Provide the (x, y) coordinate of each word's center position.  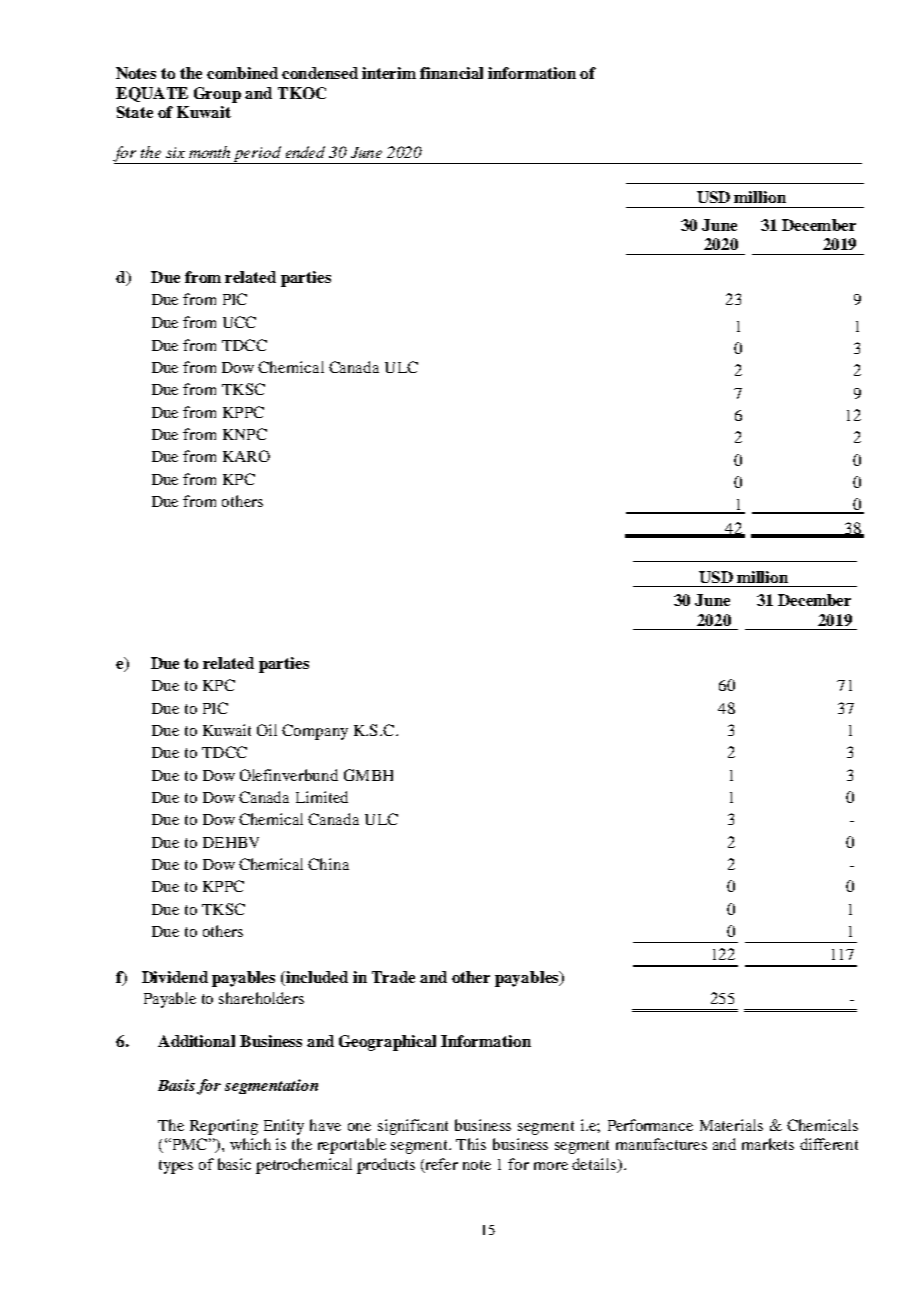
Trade (393, 977)
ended (305, 152)
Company (315, 732)
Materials (731, 1125)
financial (451, 73)
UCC (239, 322)
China (328, 864)
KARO (246, 456)
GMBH (368, 775)
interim (389, 73)
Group (217, 95)
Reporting (224, 1127)
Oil (267, 730)
